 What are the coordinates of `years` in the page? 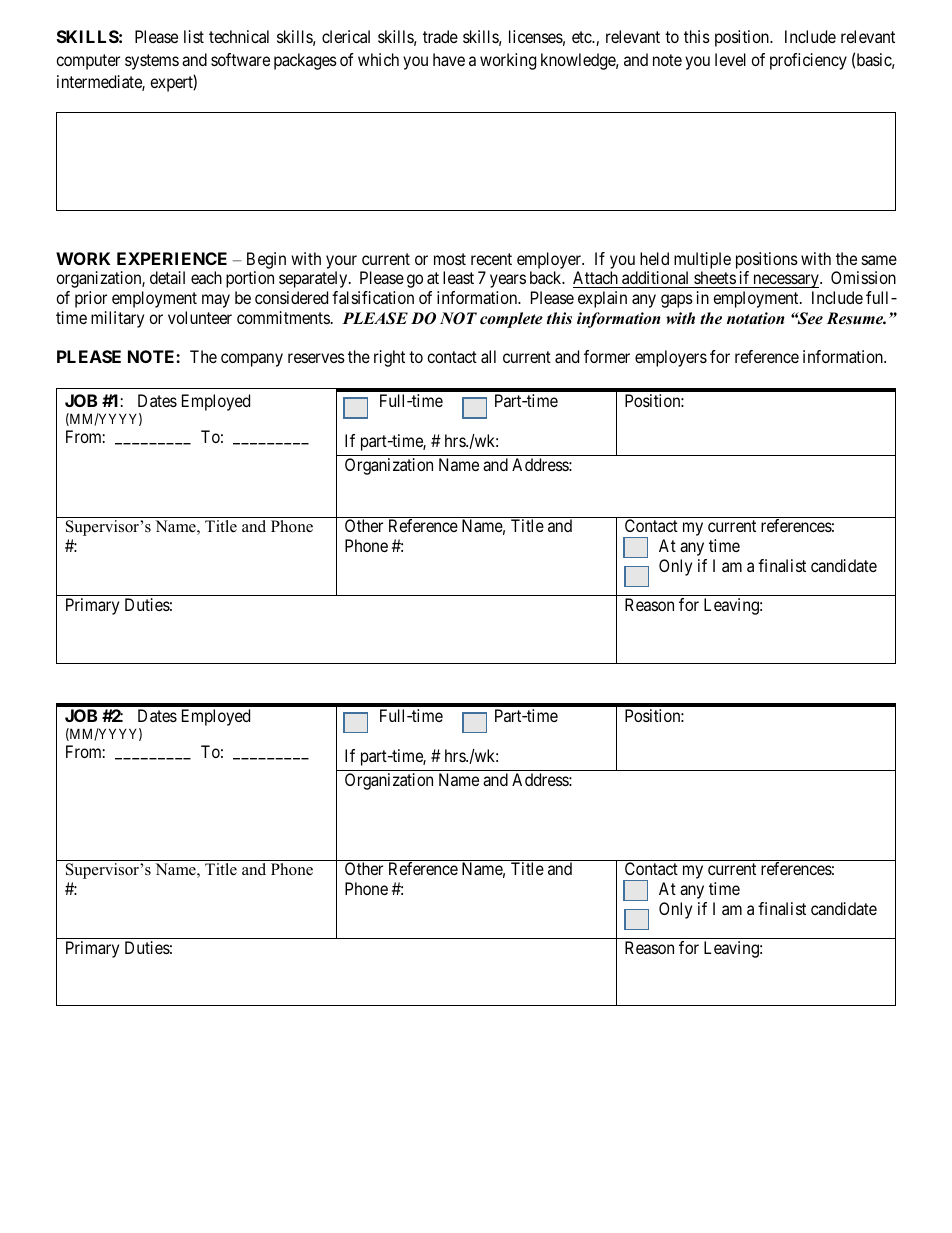 It's located at (508, 281).
